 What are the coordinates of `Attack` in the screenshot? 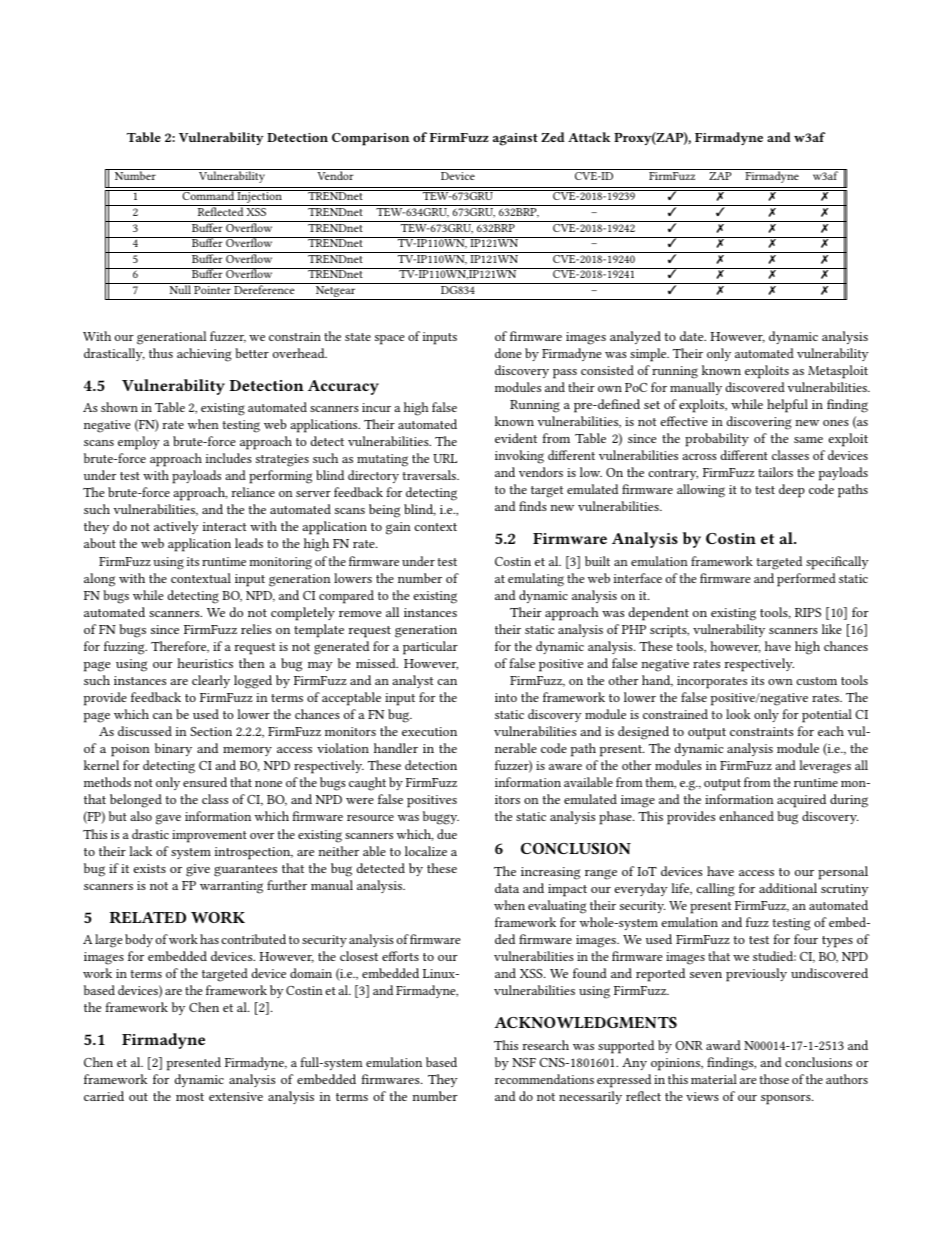 It's located at (589, 137).
